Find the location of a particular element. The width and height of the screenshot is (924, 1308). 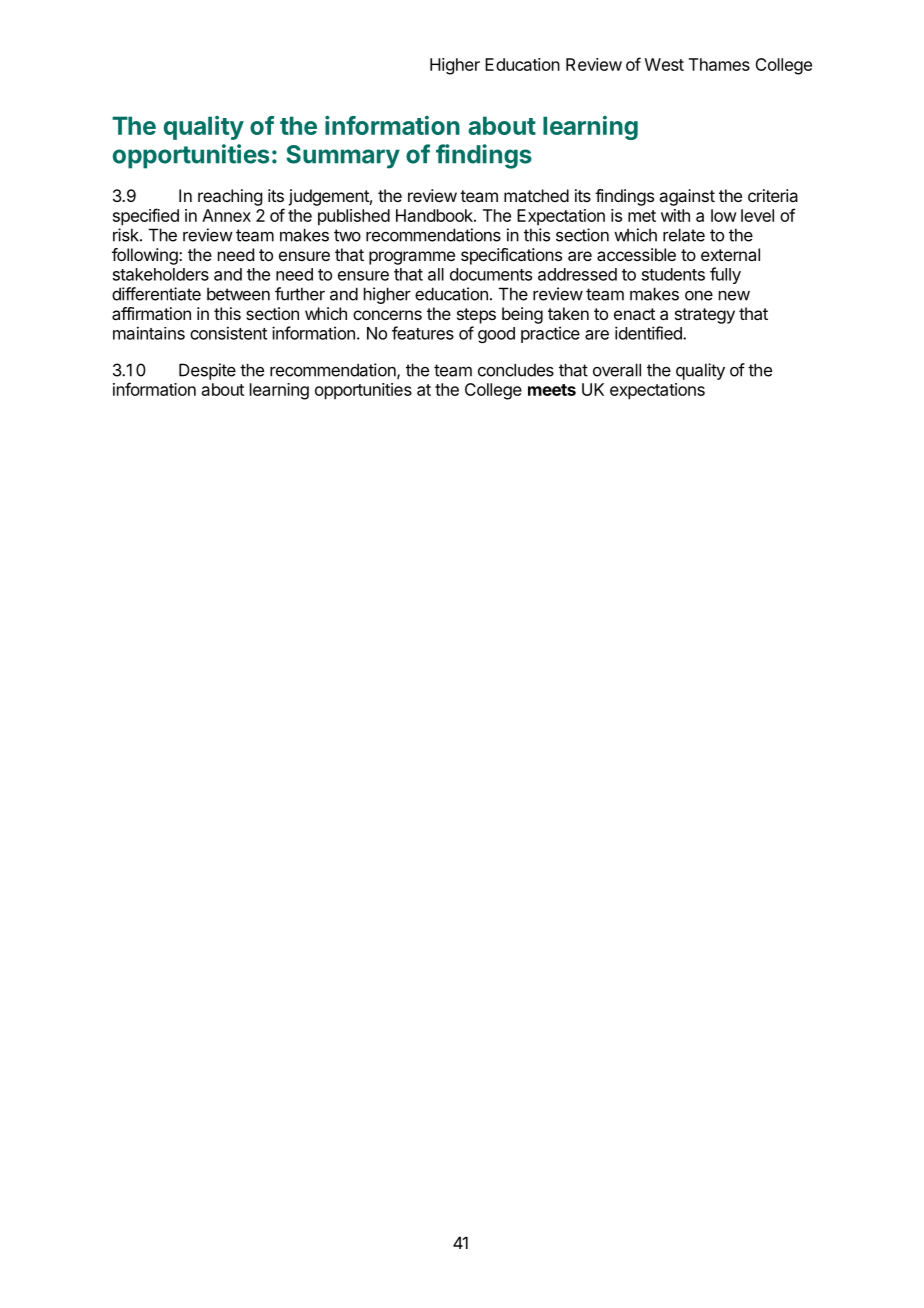

Despite is located at coordinates (207, 371).
